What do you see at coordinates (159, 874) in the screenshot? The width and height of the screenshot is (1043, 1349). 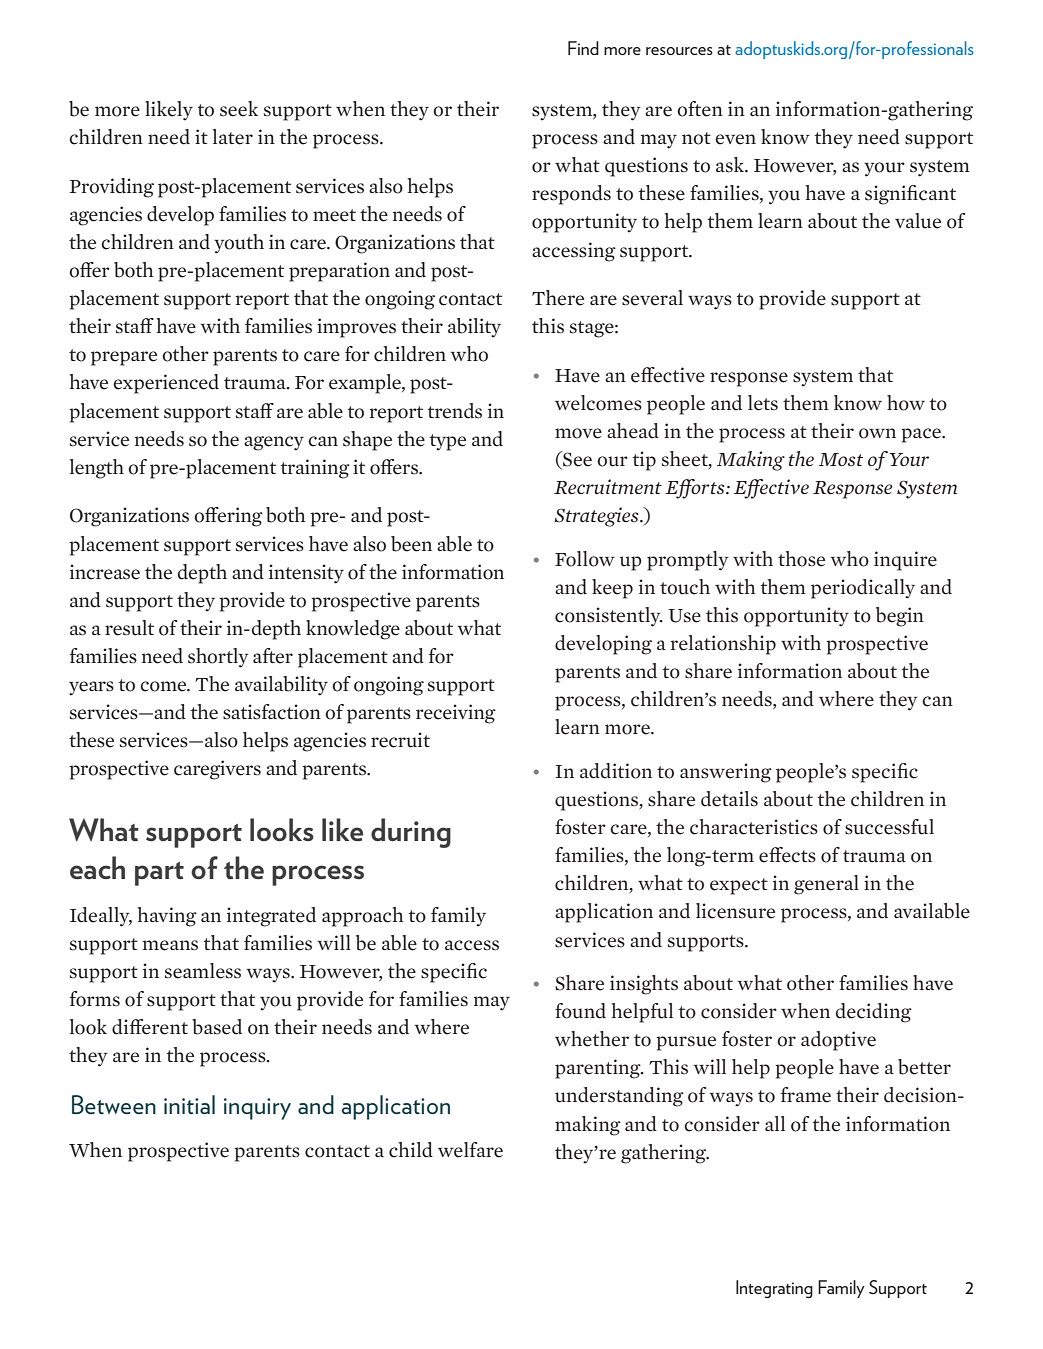 I see `part` at bounding box center [159, 874].
